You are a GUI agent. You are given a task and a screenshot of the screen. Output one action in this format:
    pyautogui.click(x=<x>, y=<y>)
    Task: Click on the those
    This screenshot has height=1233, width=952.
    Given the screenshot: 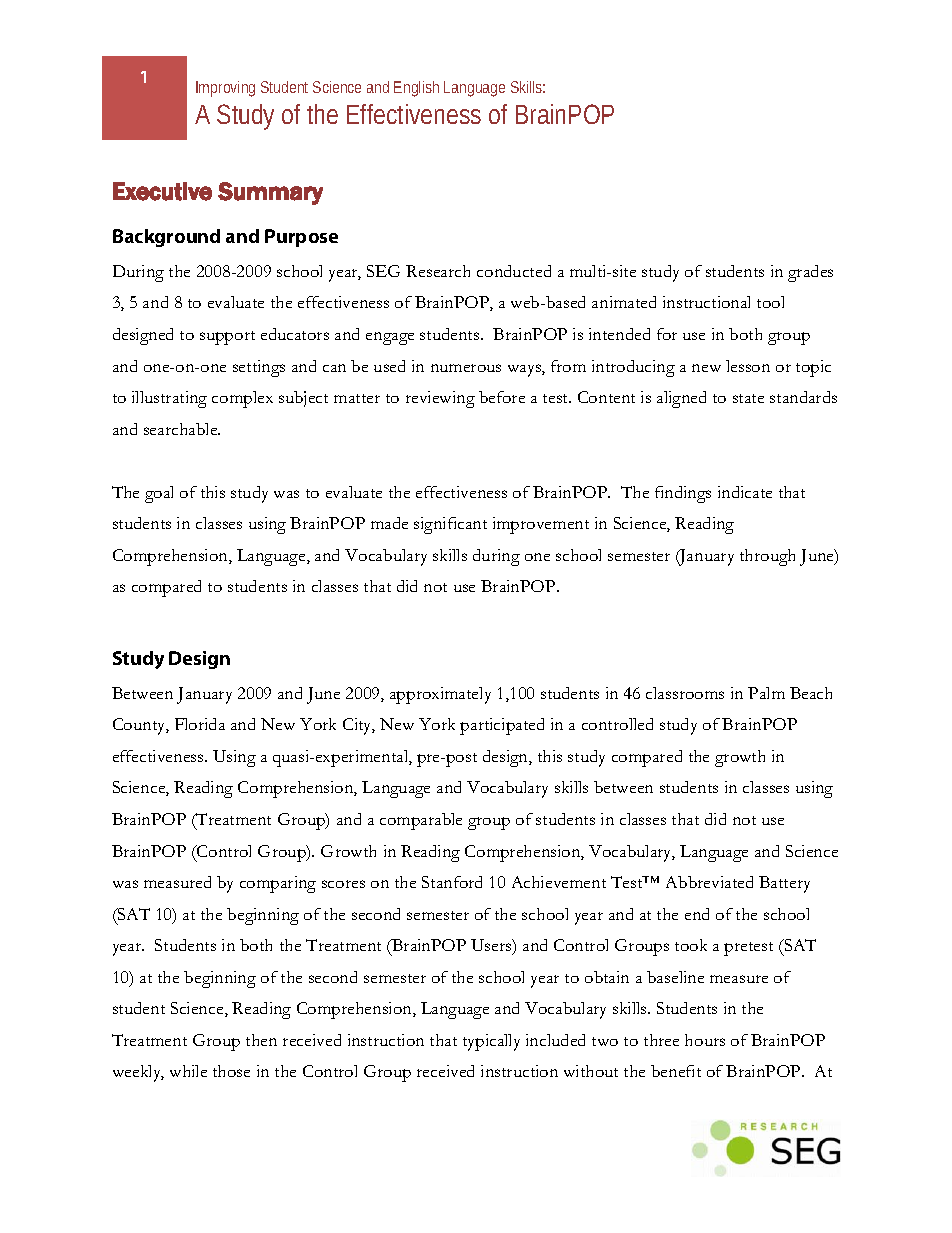 What is the action you would take?
    pyautogui.click(x=231, y=1071)
